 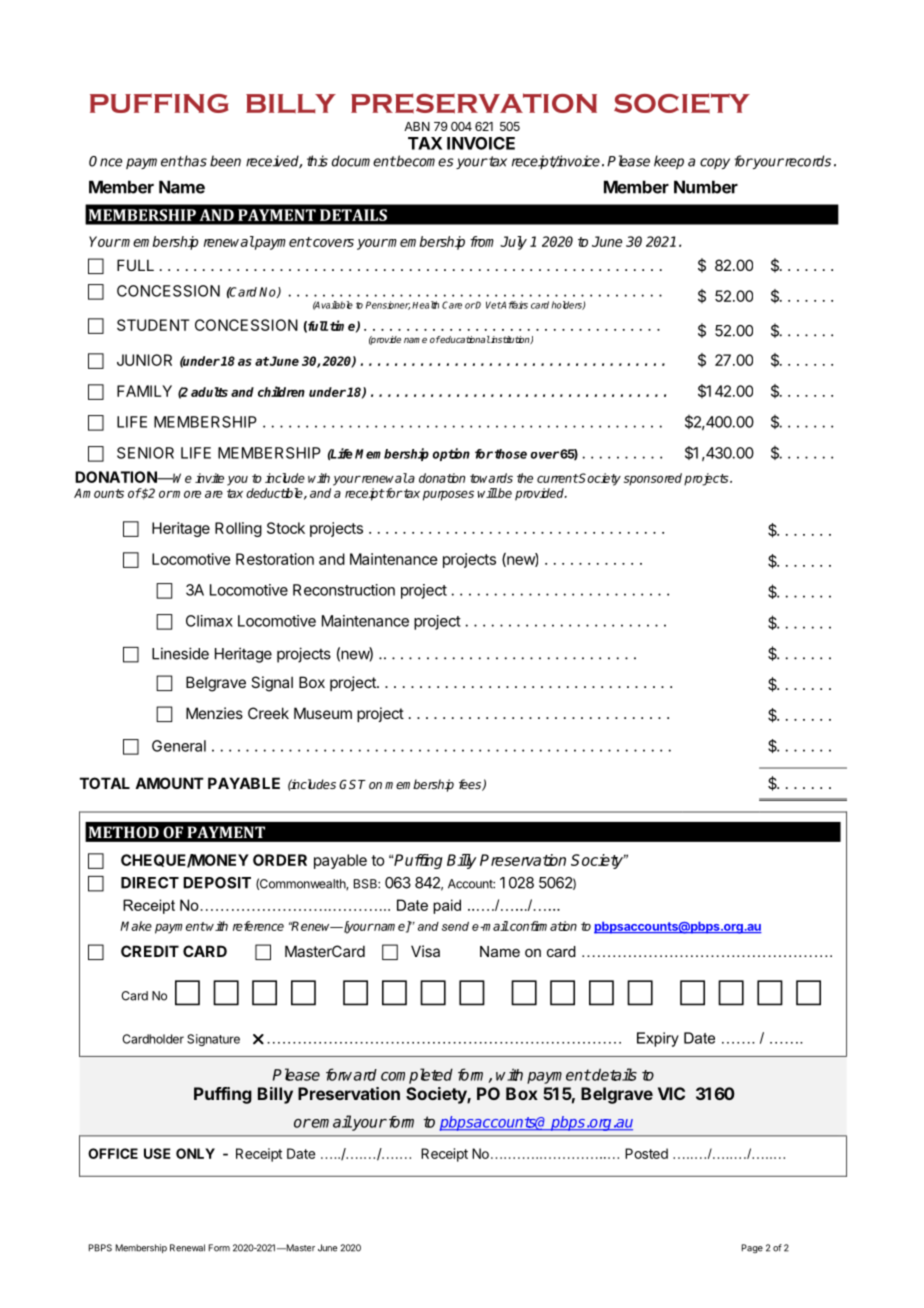 What do you see at coordinates (323, 713) in the image?
I see `Museum` at bounding box center [323, 713].
